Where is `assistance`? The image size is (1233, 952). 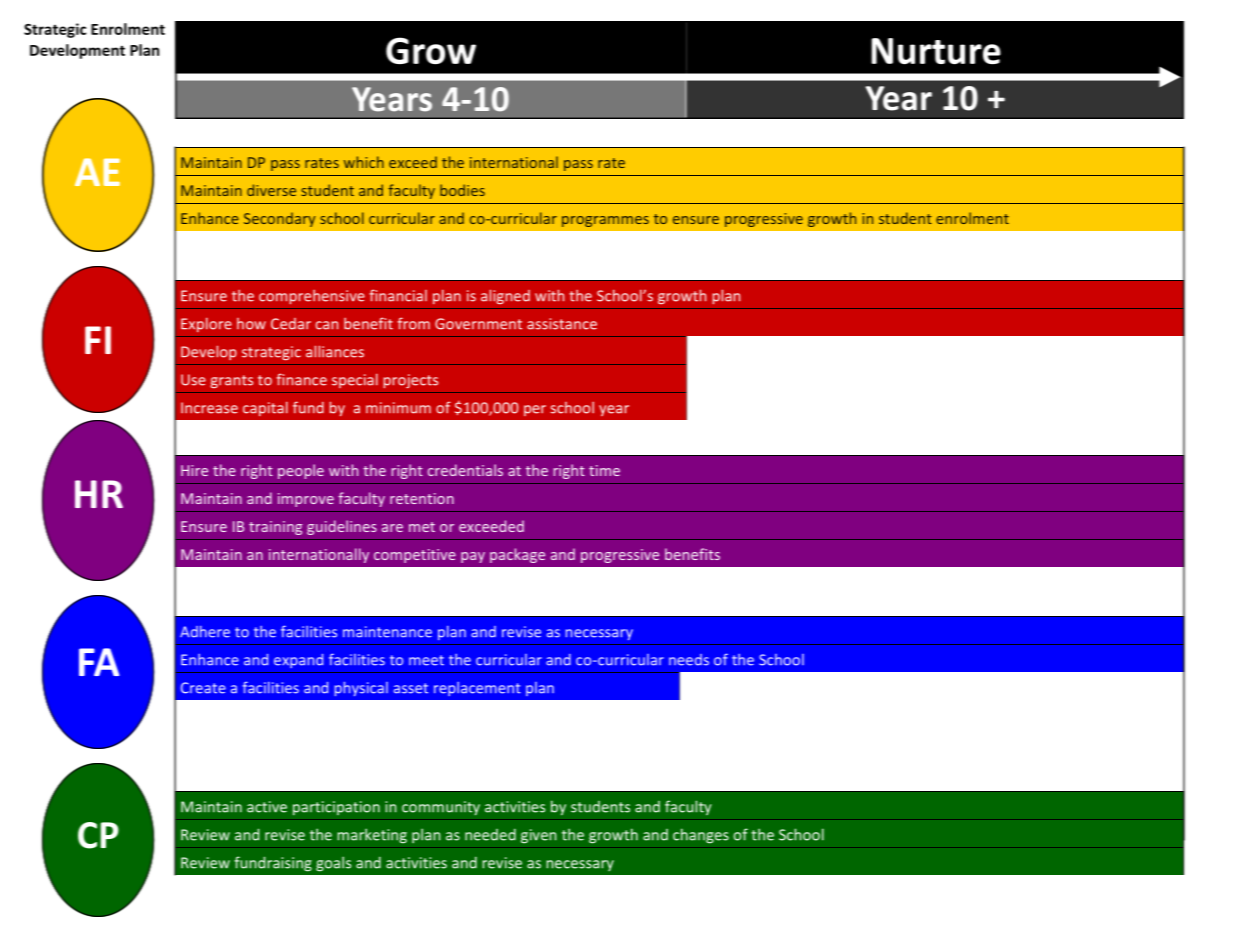 assistance is located at coordinates (562, 324).
